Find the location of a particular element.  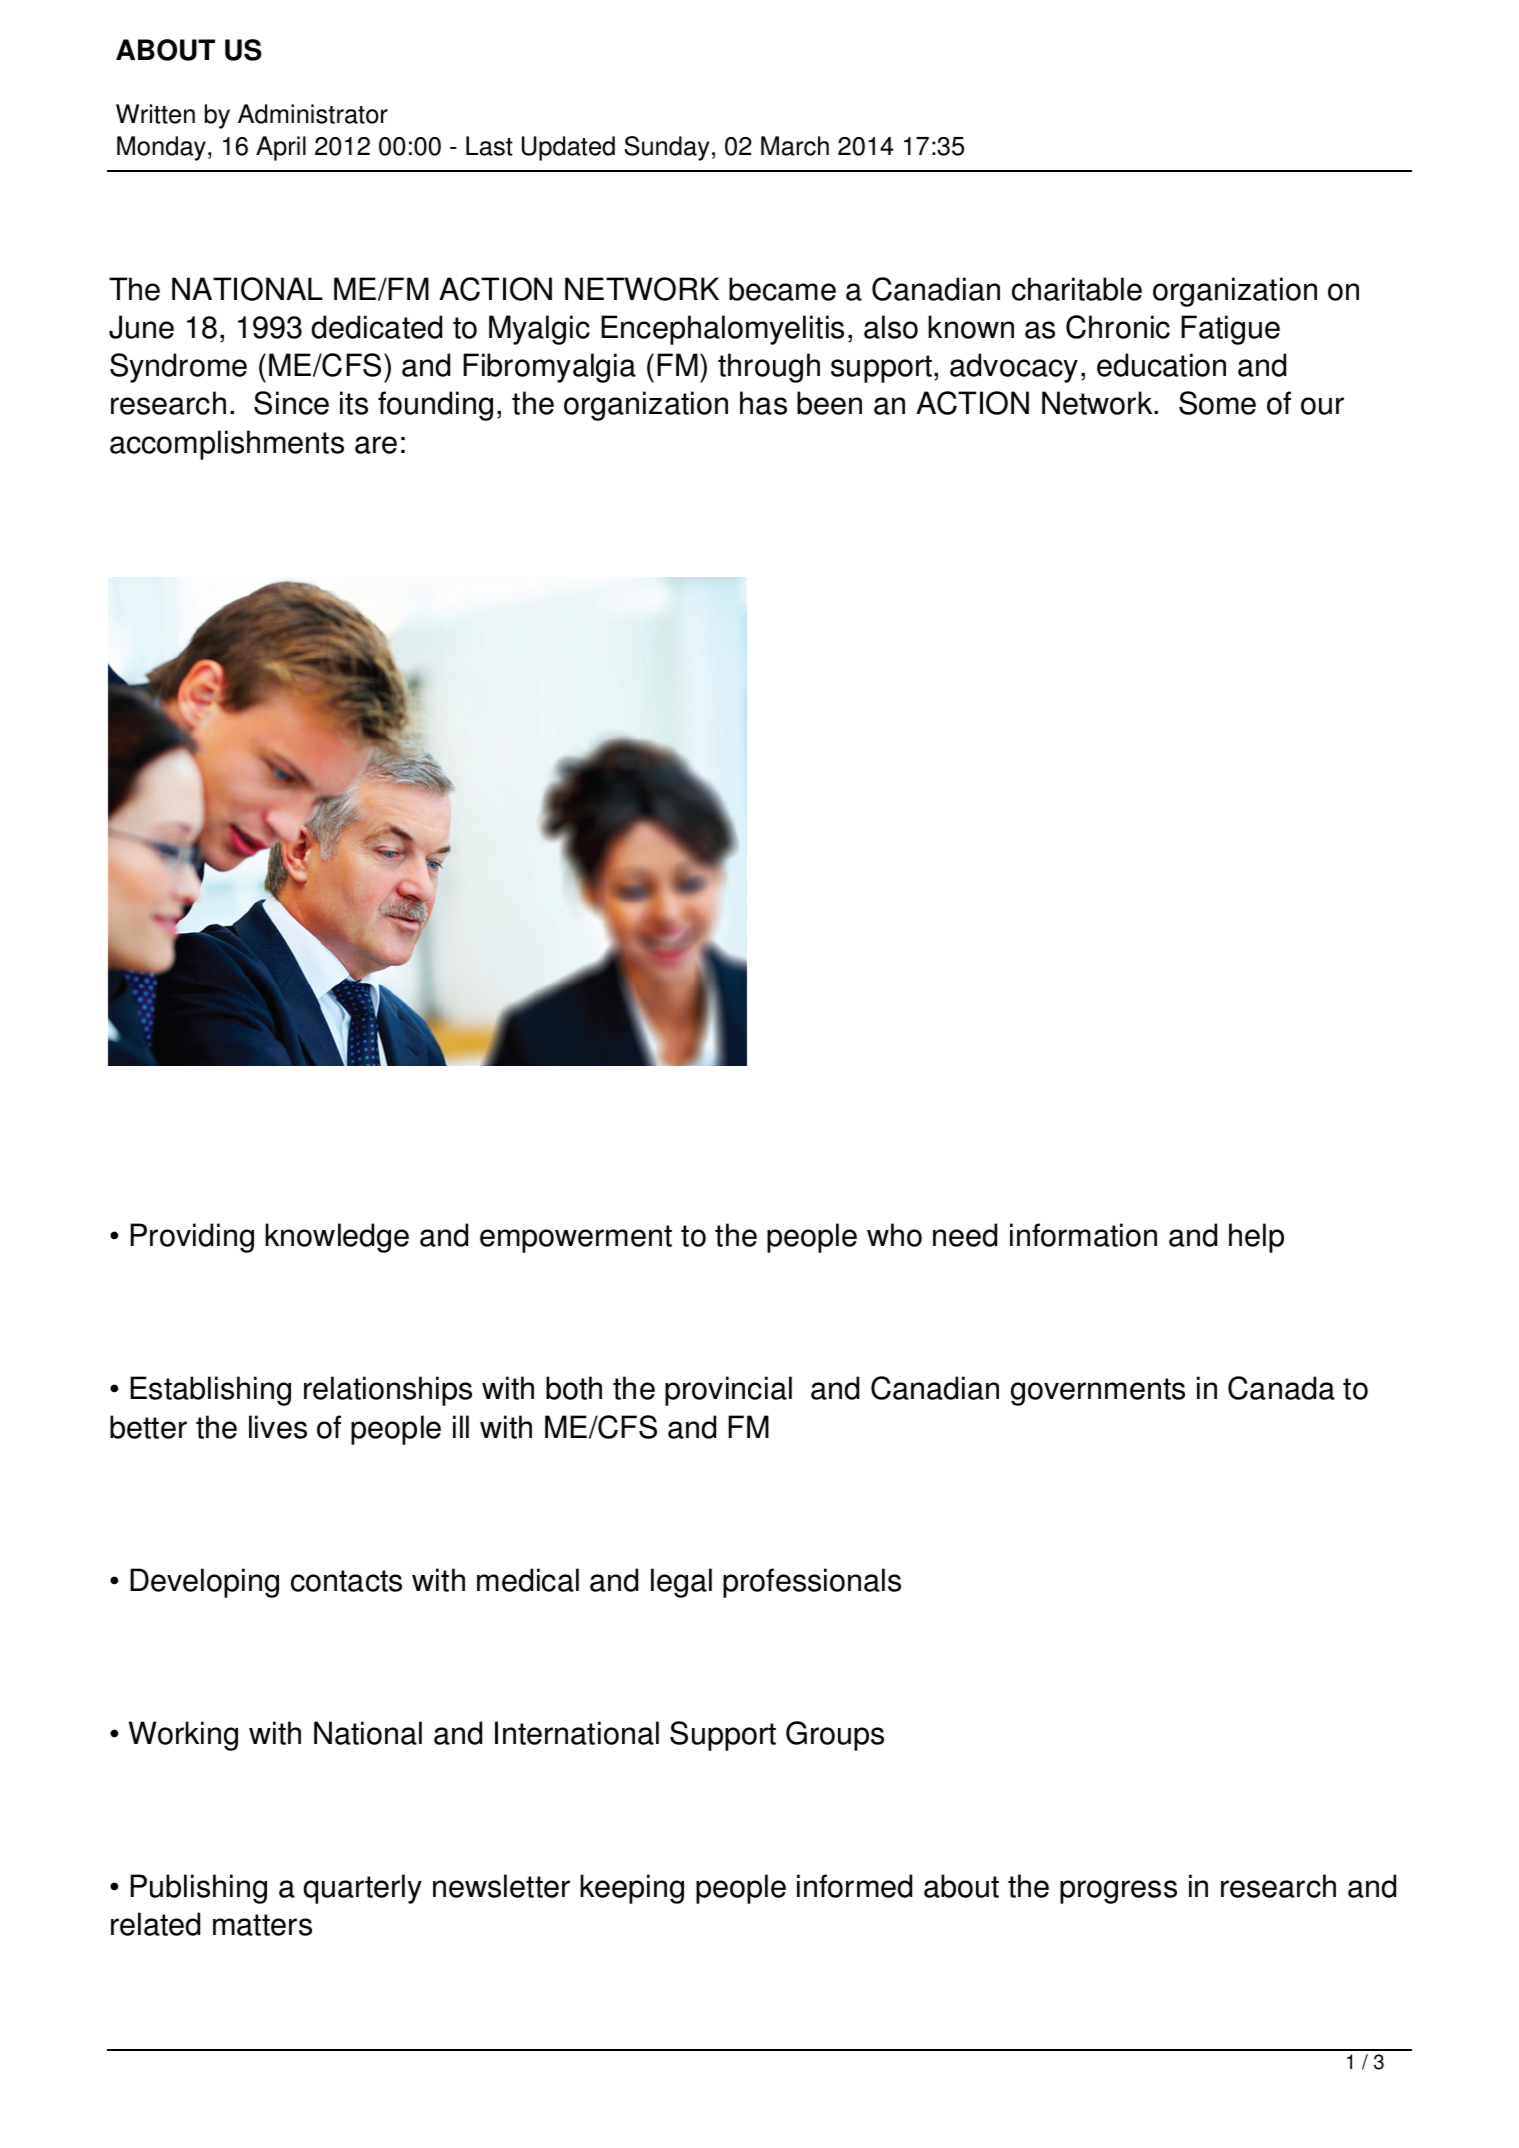

March is located at coordinates (795, 146).
